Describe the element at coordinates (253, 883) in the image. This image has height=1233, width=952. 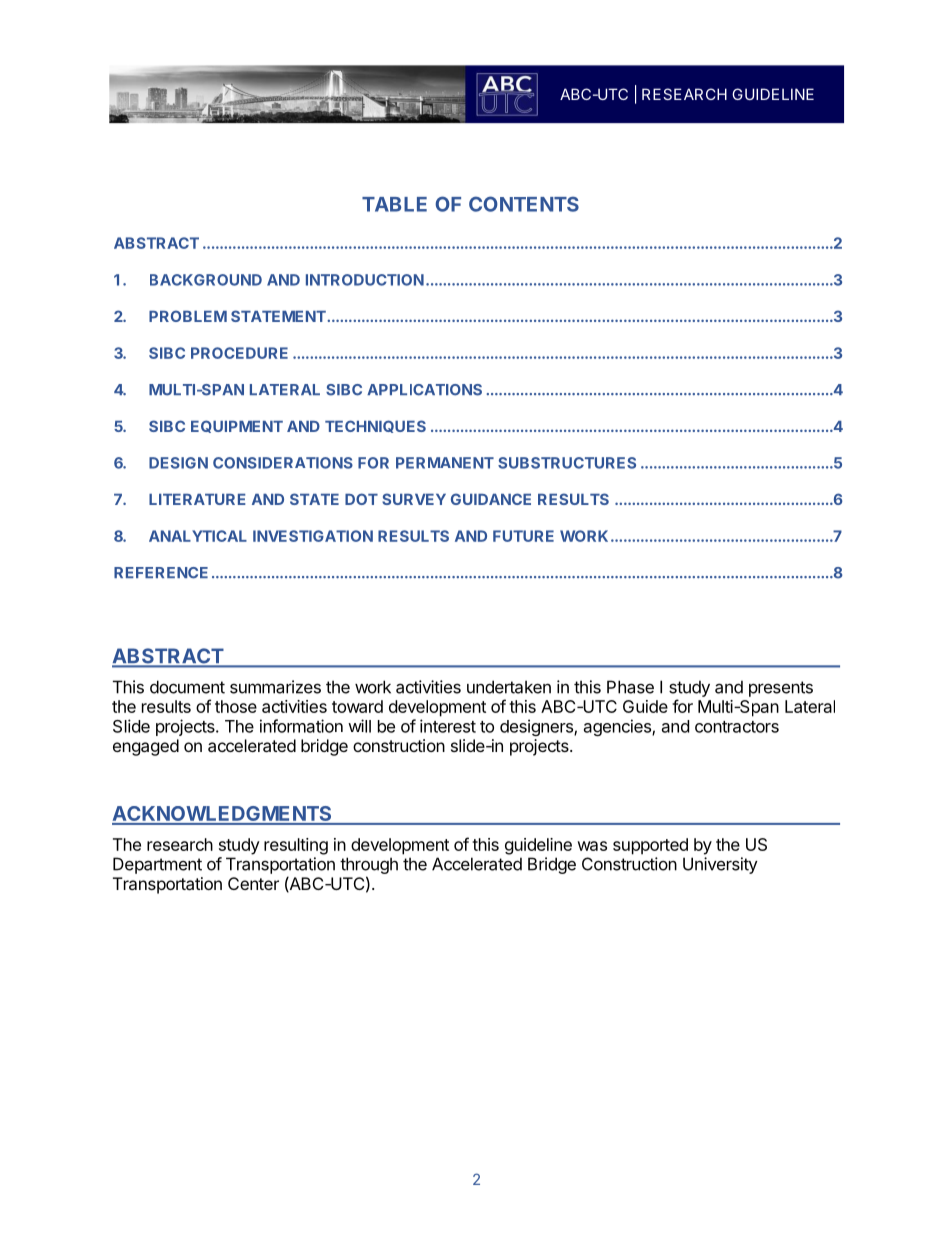
I see `Center` at that location.
